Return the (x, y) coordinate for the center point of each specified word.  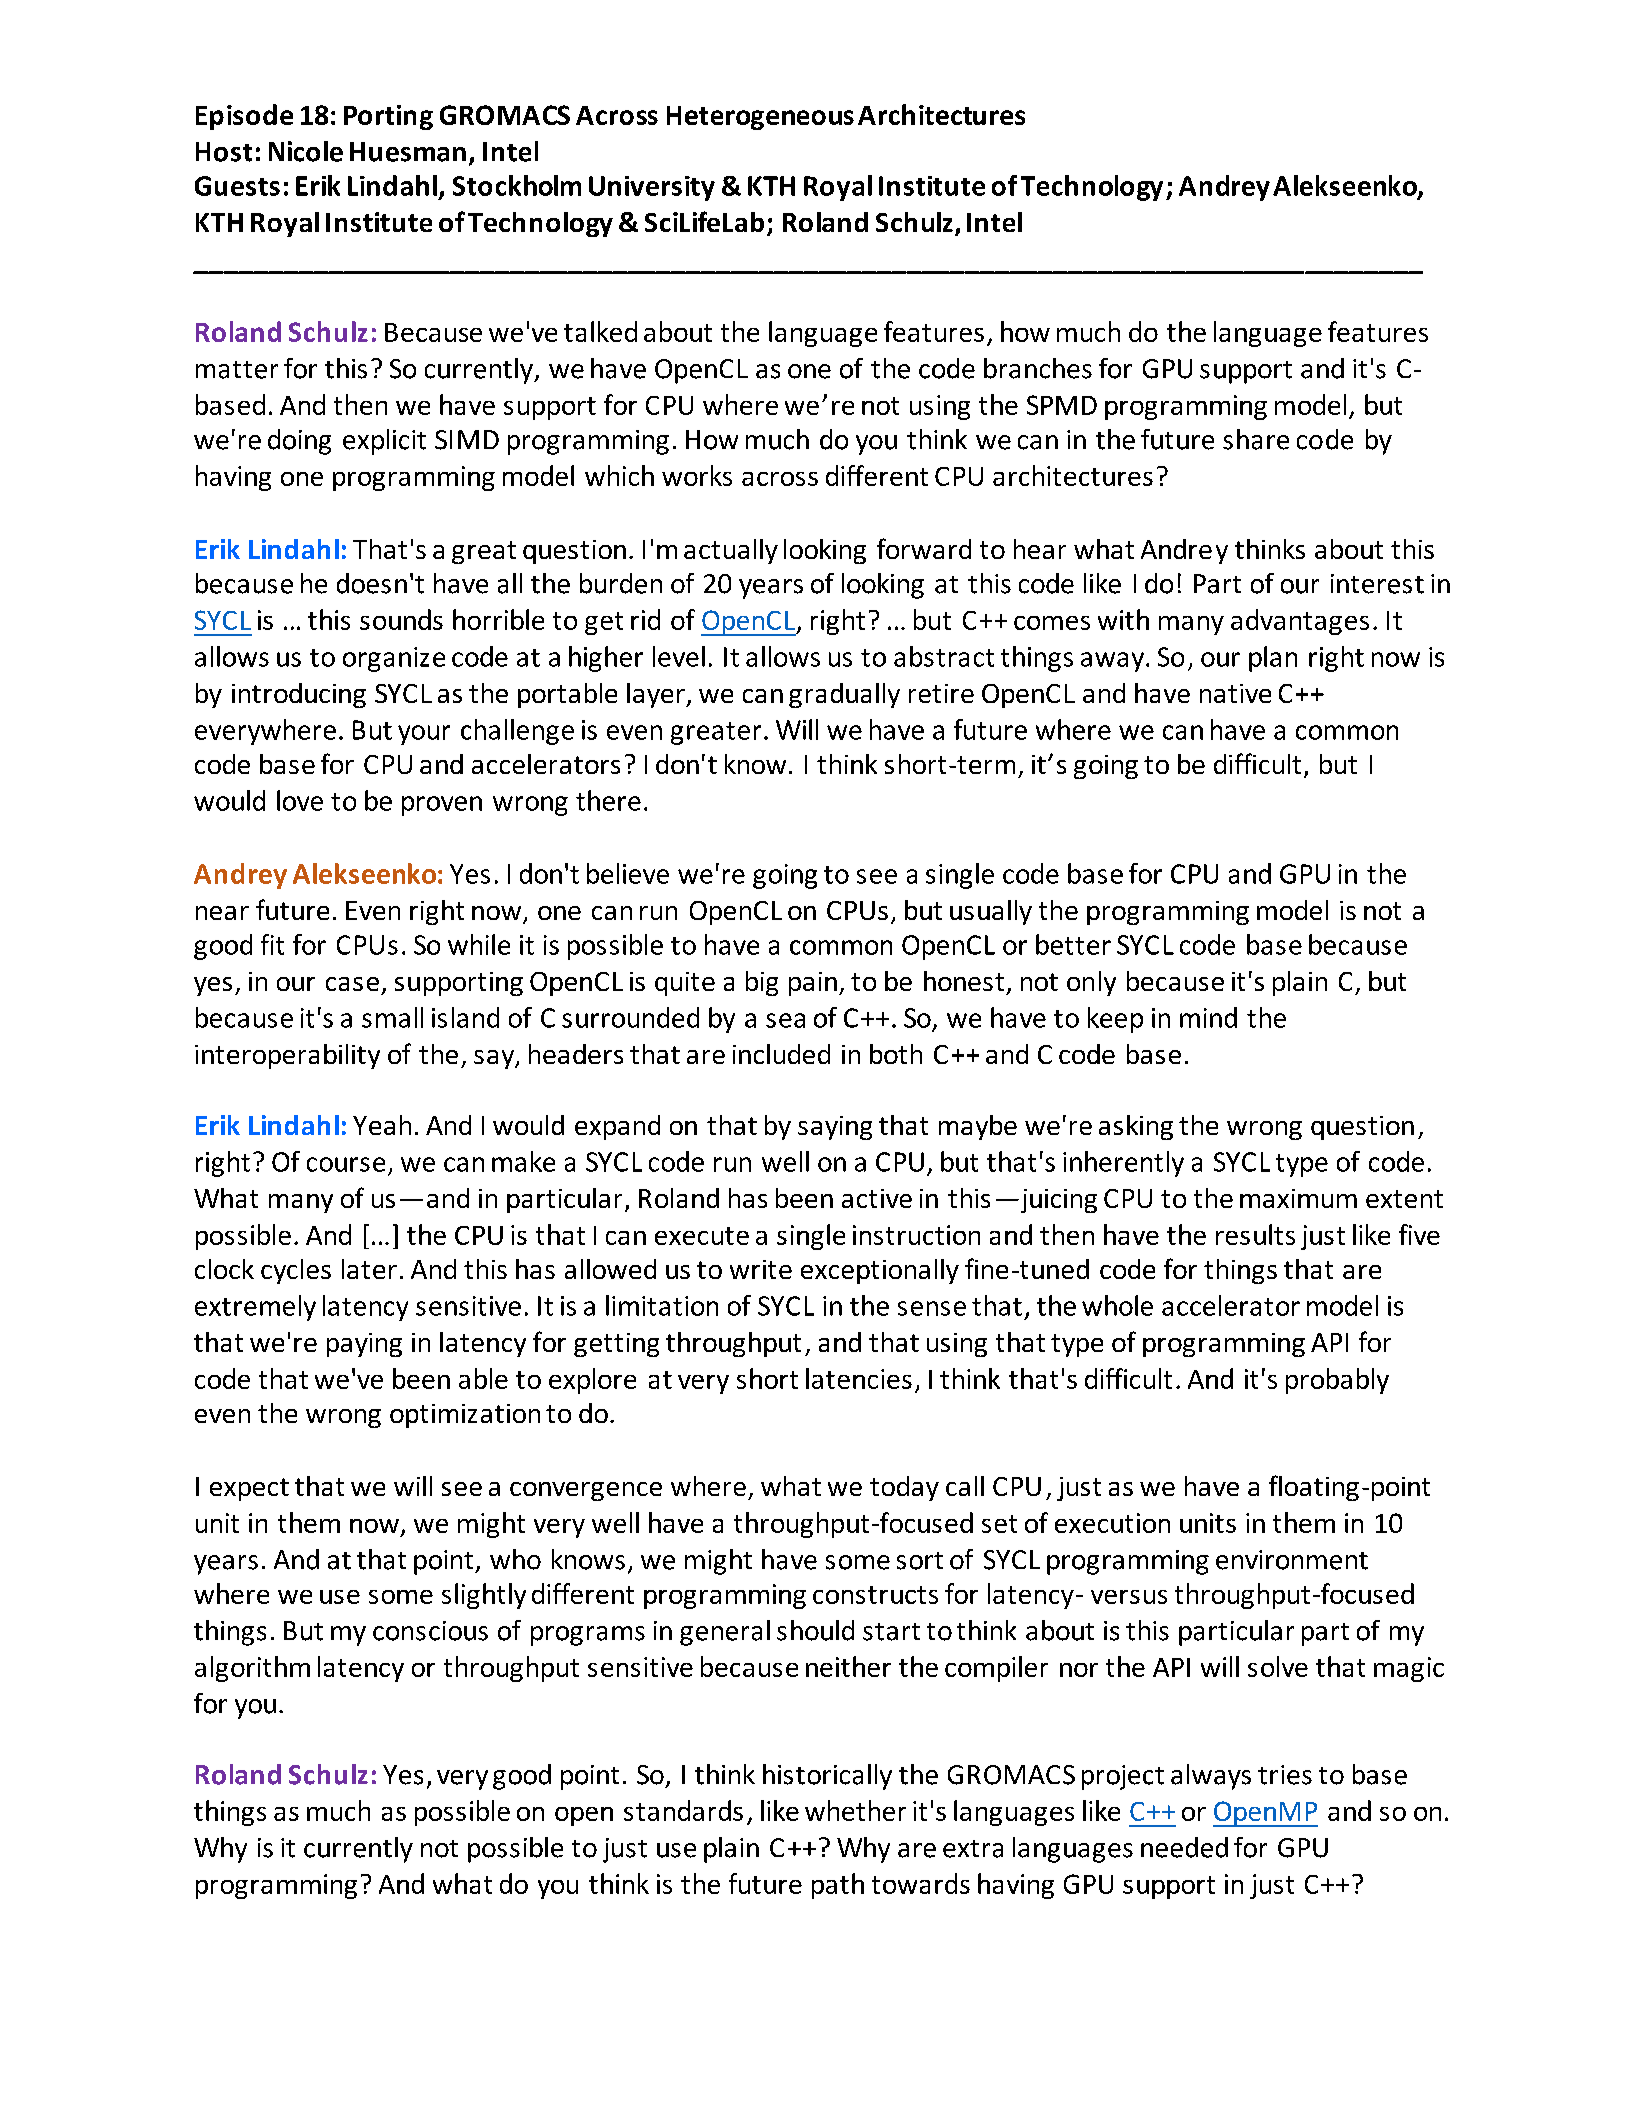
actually (731, 551)
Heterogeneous (760, 118)
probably (1337, 1381)
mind (1208, 1017)
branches (1038, 368)
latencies (859, 1378)
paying (364, 1345)
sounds (401, 619)
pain (813, 984)
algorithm (252, 1669)
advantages (1300, 622)
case (352, 984)
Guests (237, 186)
